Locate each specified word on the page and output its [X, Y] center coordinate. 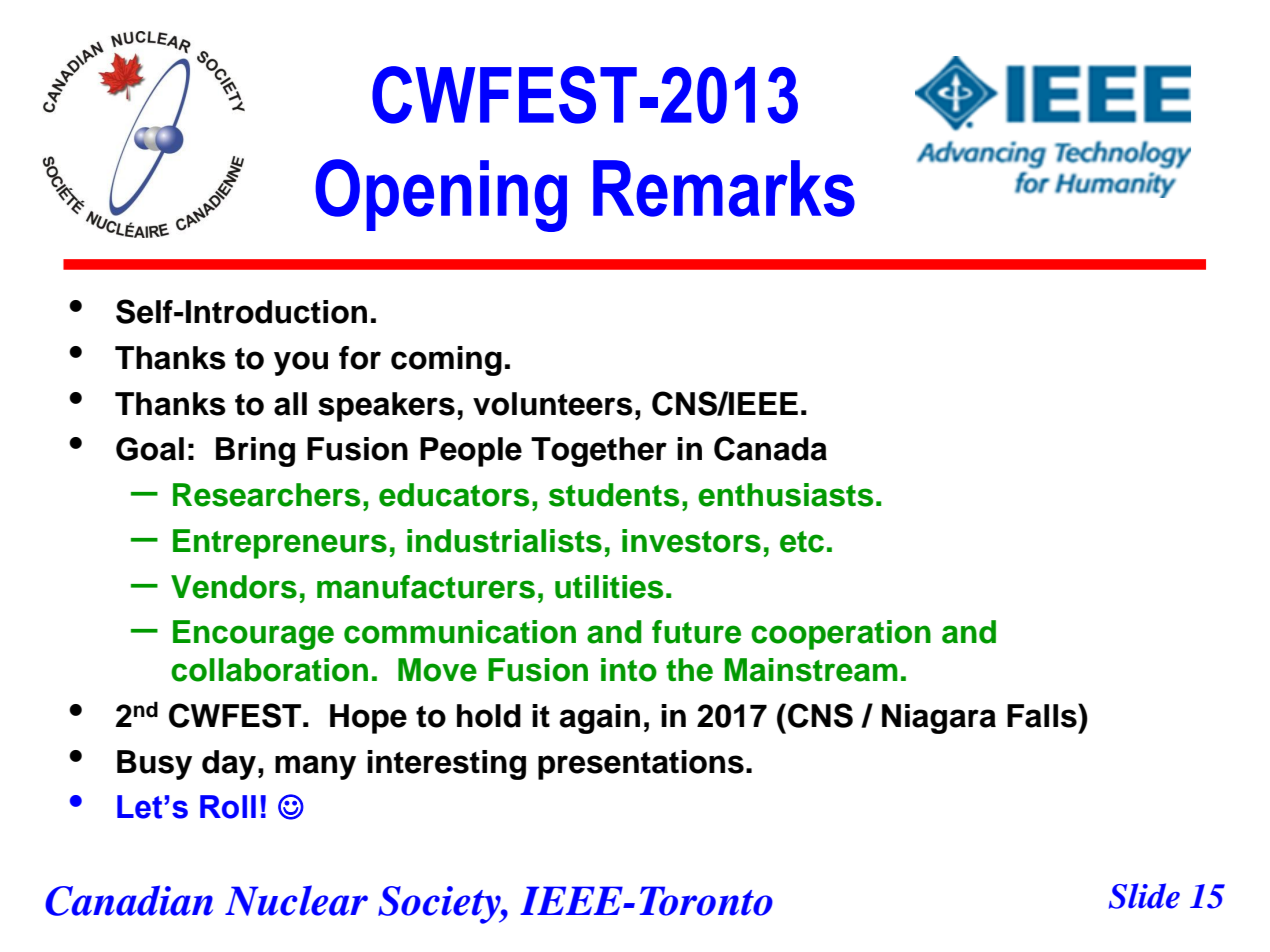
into [629, 670]
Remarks [724, 188]
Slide [1144, 896]
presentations [641, 765]
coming [446, 361]
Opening [441, 195]
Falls [1043, 715]
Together [599, 452]
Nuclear [296, 900]
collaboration [269, 670]
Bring [255, 452]
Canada [770, 448]
